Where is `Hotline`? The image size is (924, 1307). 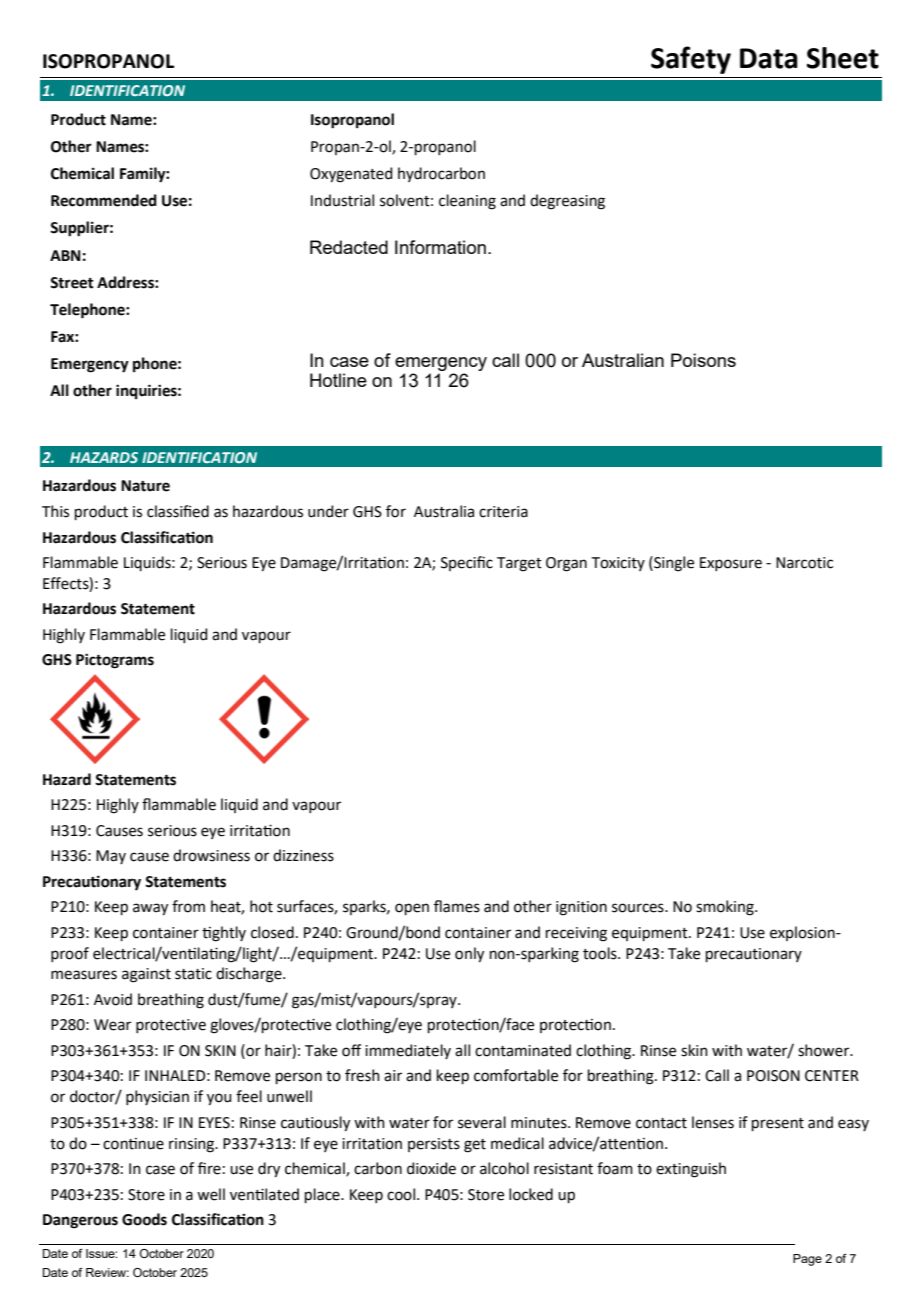 Hotline is located at coordinates (338, 380).
